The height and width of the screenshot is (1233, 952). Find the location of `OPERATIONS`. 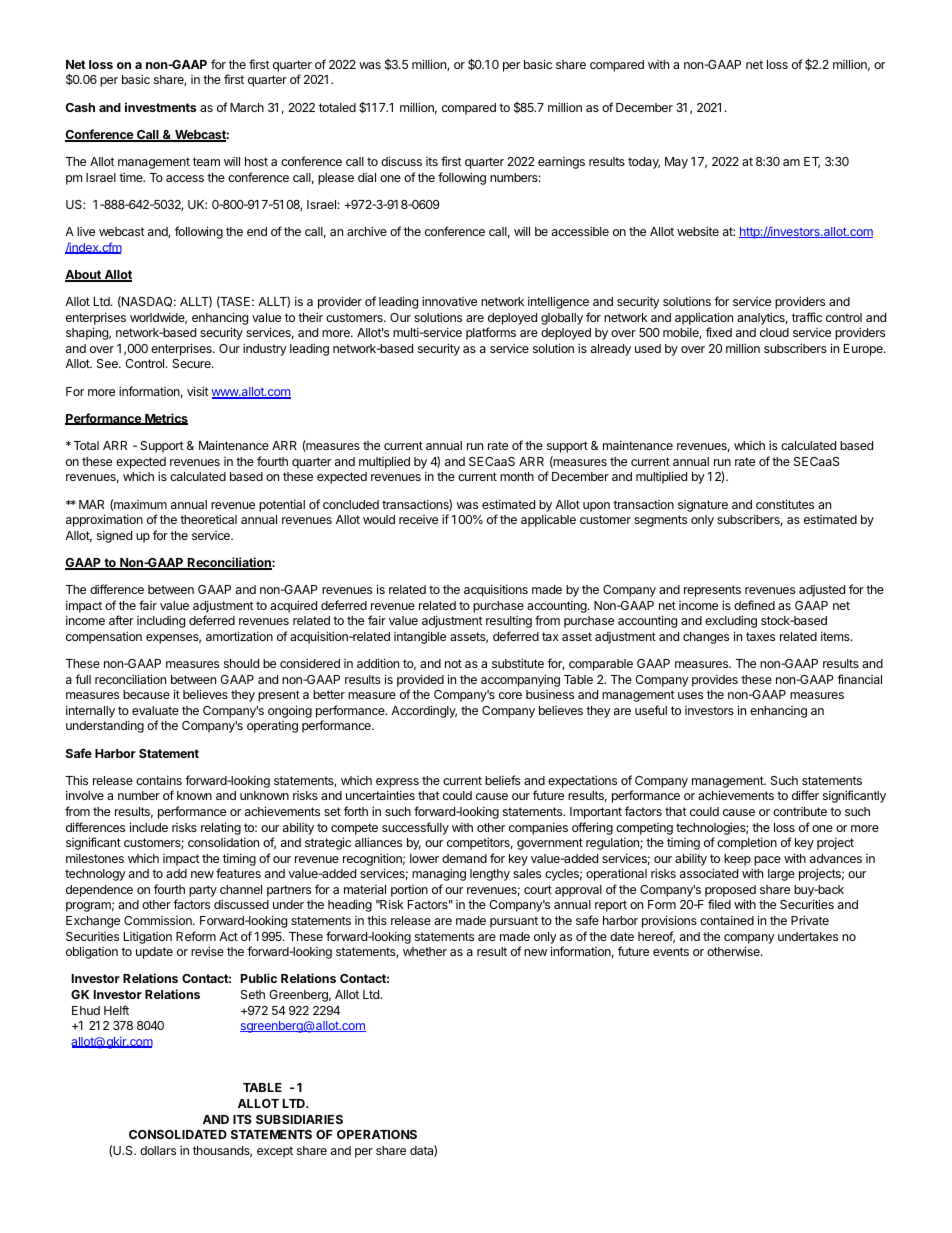

OPERATIONS is located at coordinates (377, 1134).
